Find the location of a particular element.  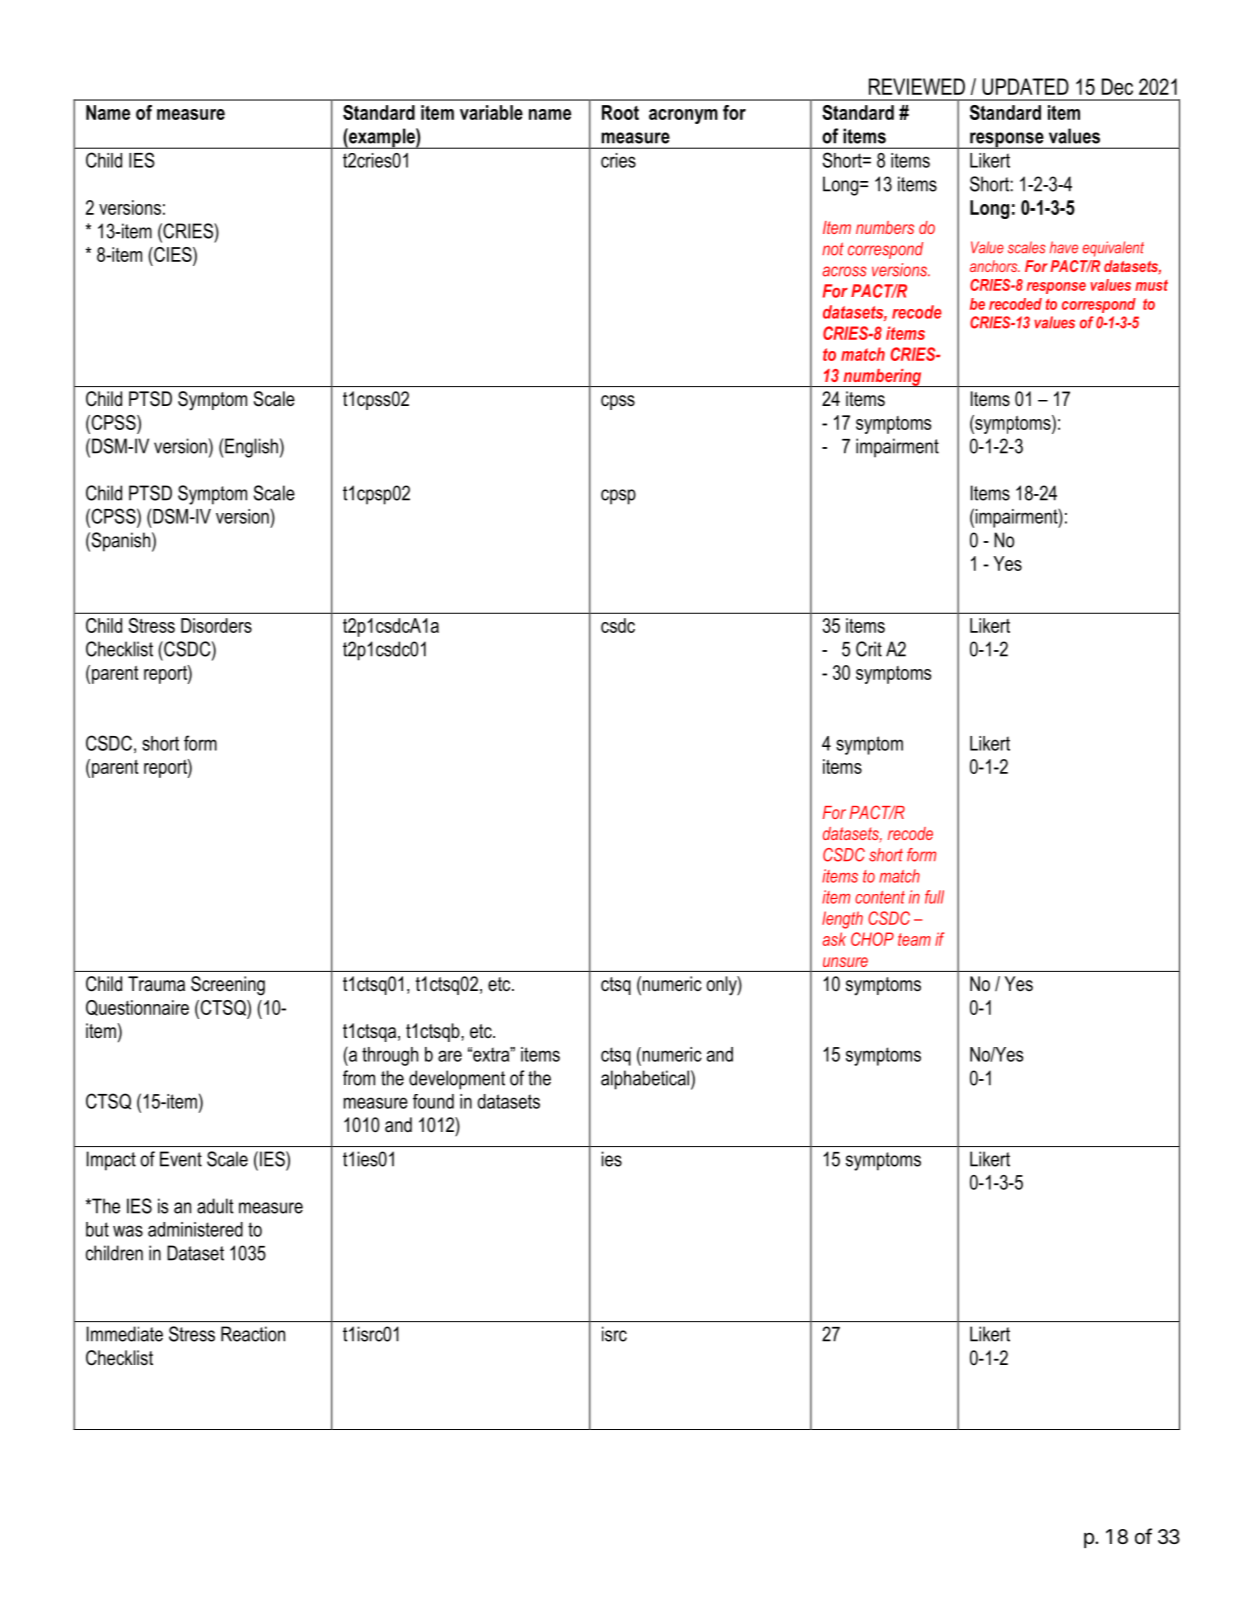

across is located at coordinates (844, 271).
